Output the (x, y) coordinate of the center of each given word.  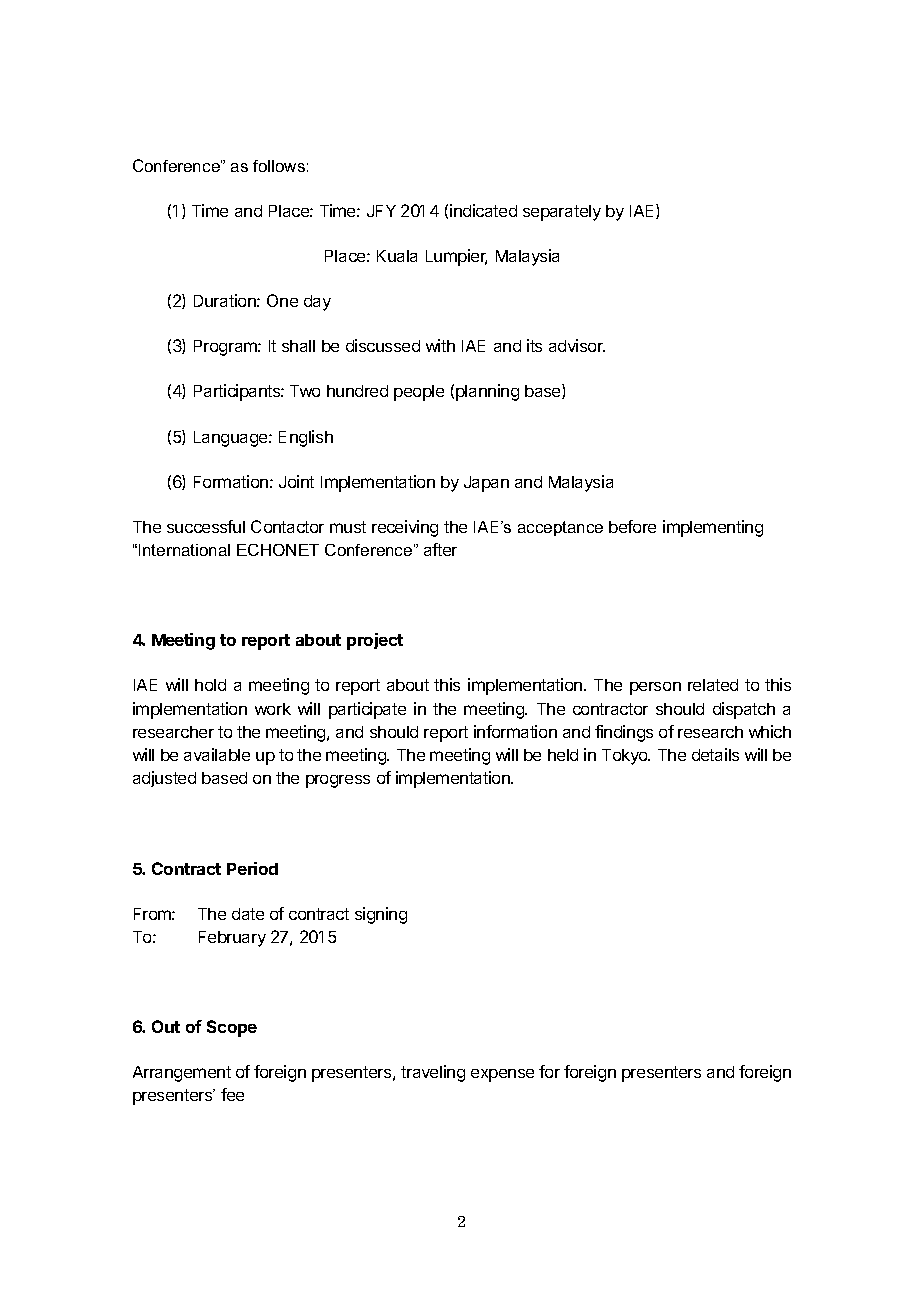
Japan (486, 484)
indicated (483, 210)
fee (232, 1094)
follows (279, 166)
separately (562, 213)
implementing (713, 528)
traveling (433, 1073)
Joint (296, 481)
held (563, 755)
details (715, 754)
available (217, 754)
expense (502, 1075)
